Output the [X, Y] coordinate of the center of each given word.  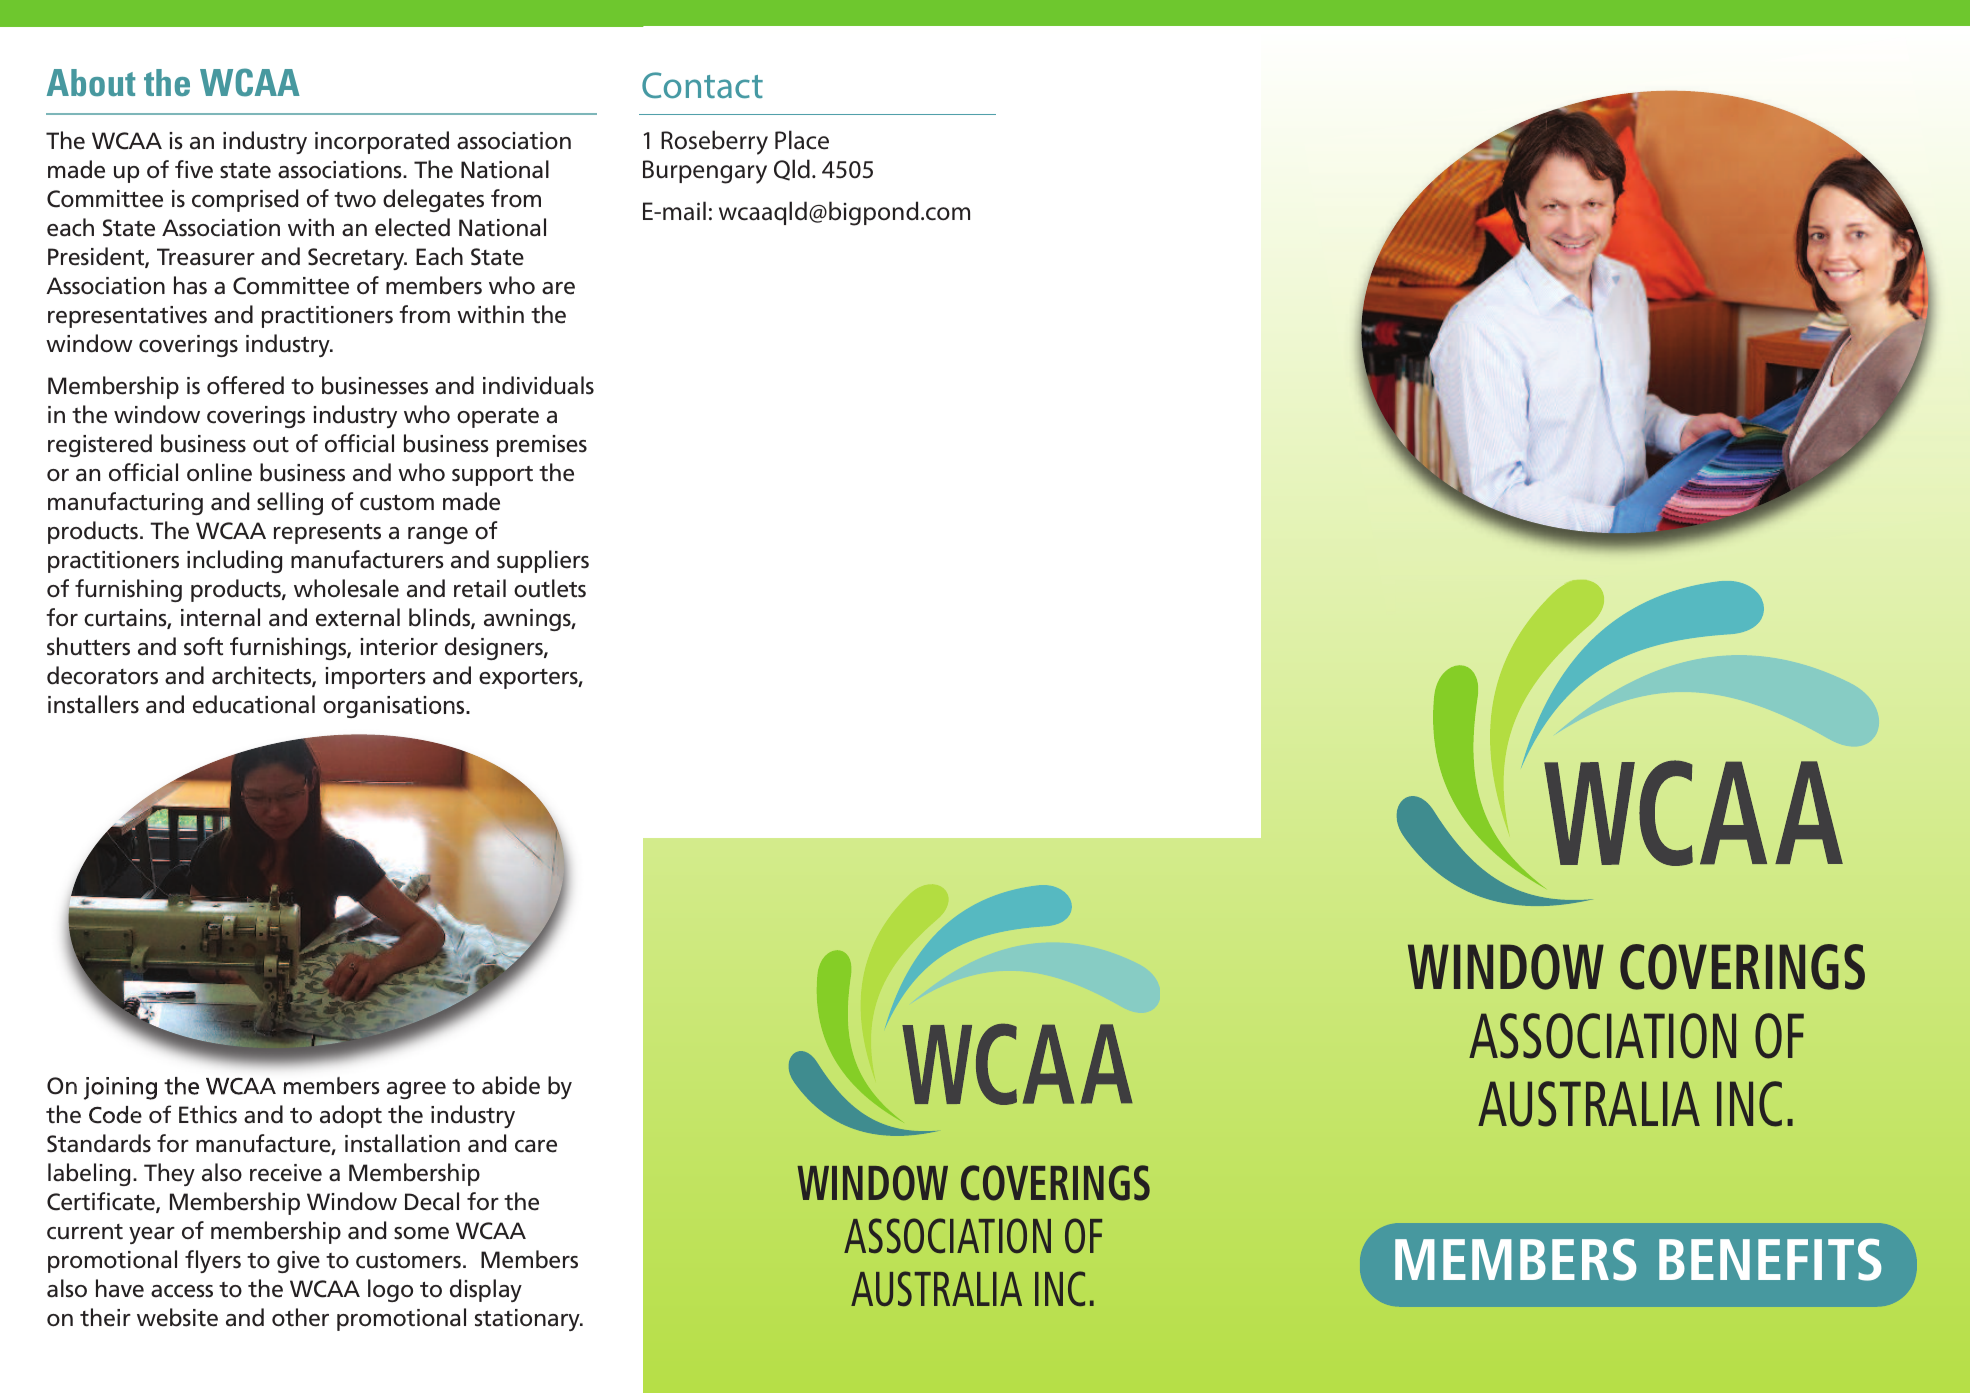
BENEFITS [1770, 1260]
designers [495, 648]
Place [802, 140]
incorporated [382, 142]
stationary [528, 1320]
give [298, 1262]
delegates [433, 200]
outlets [550, 588]
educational [254, 704]
